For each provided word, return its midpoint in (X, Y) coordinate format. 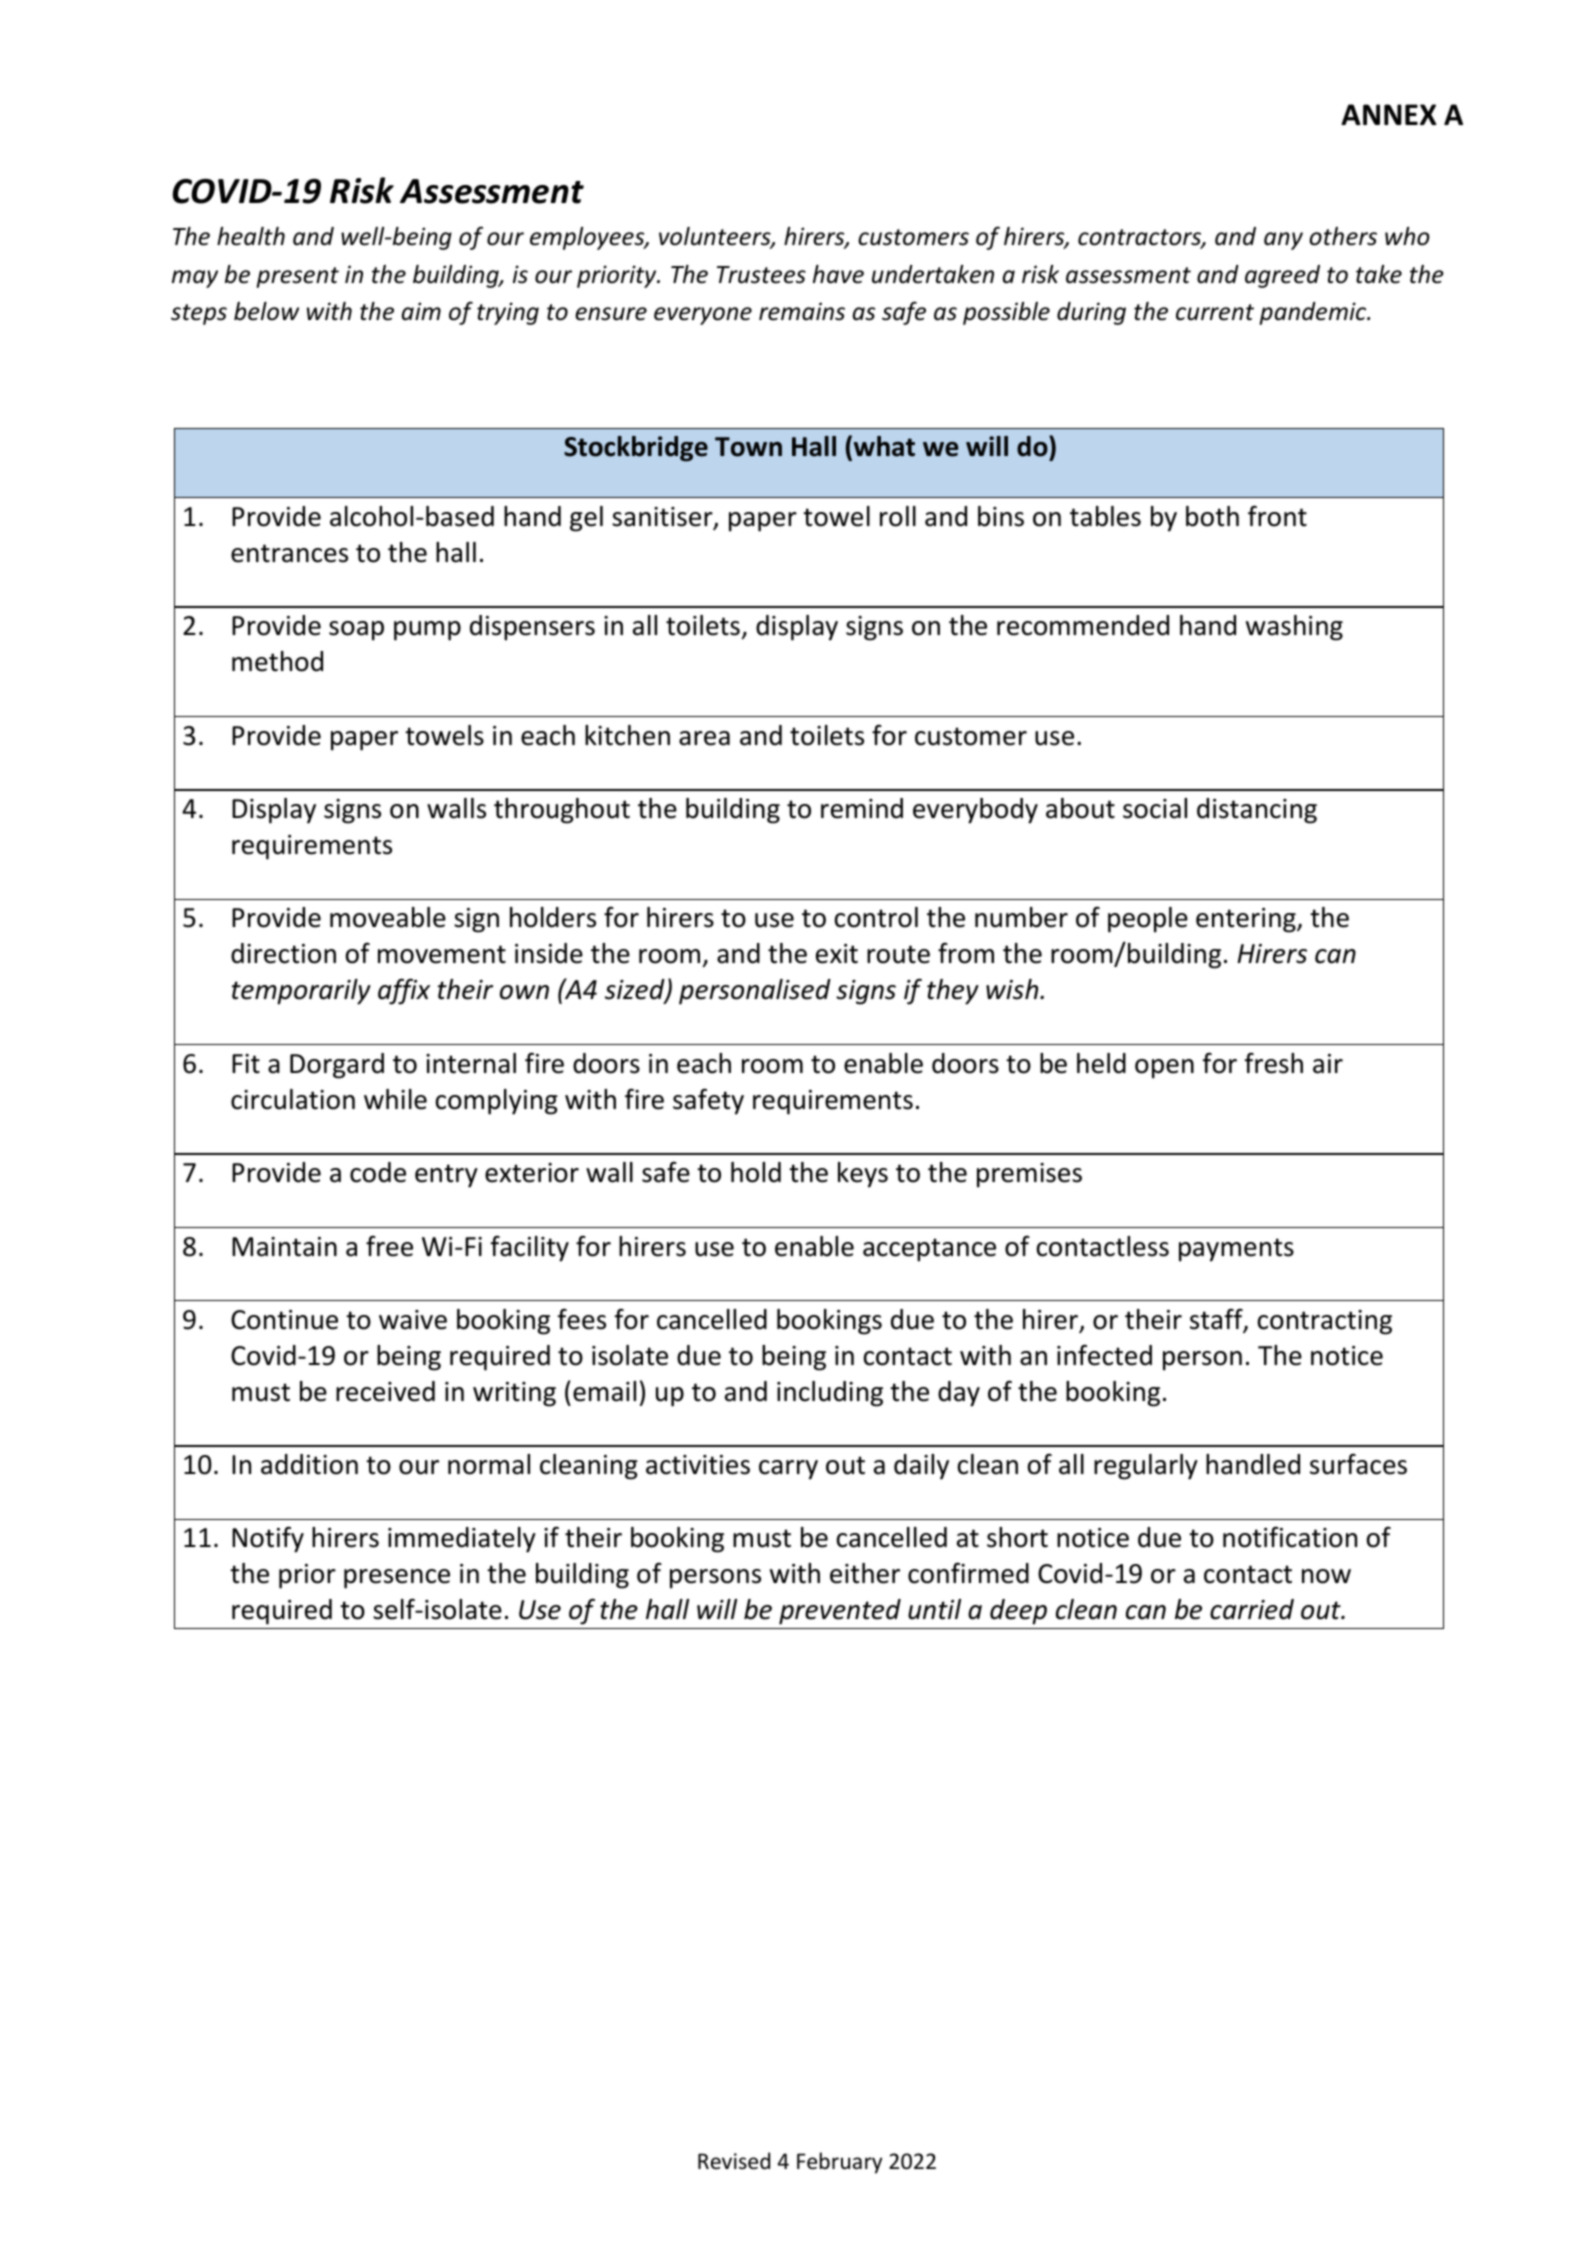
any (1283, 241)
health (251, 236)
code (378, 1172)
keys (863, 1175)
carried (1252, 1609)
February (839, 2163)
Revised (734, 2161)
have (838, 274)
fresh (1274, 1063)
